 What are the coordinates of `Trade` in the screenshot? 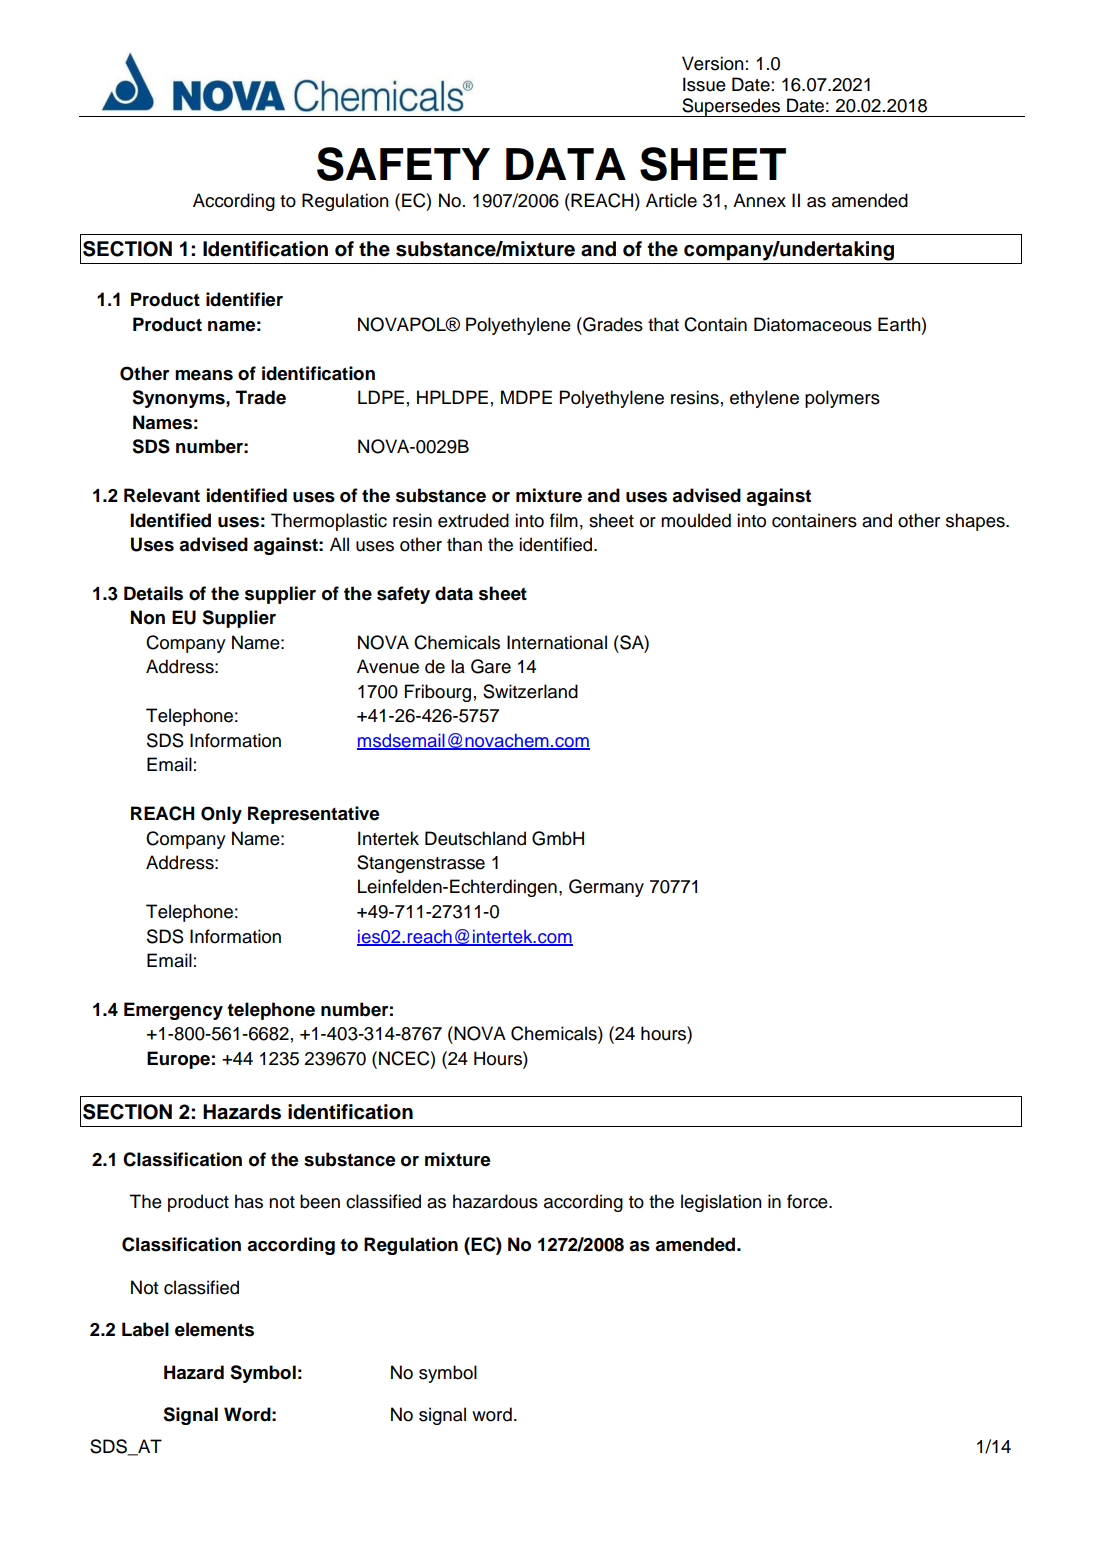 It's located at (260, 397).
